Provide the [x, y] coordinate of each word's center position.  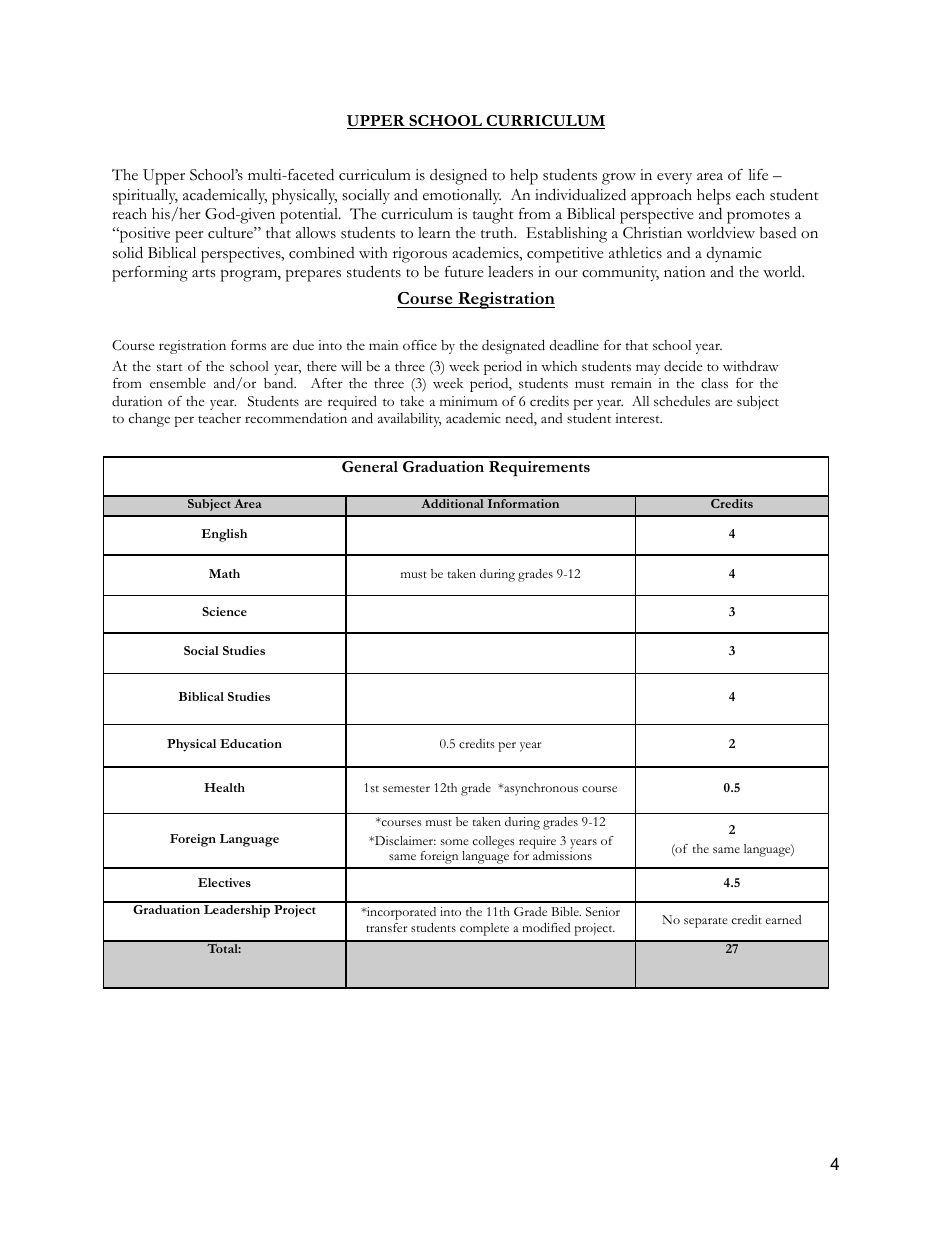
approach [661, 197]
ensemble [178, 383]
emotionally [462, 196]
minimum [468, 401]
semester [406, 788]
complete [484, 929]
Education [251, 743]
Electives [224, 882]
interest [638, 418]
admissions [562, 855]
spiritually [145, 197]
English [224, 535]
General [370, 466]
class [714, 383]
